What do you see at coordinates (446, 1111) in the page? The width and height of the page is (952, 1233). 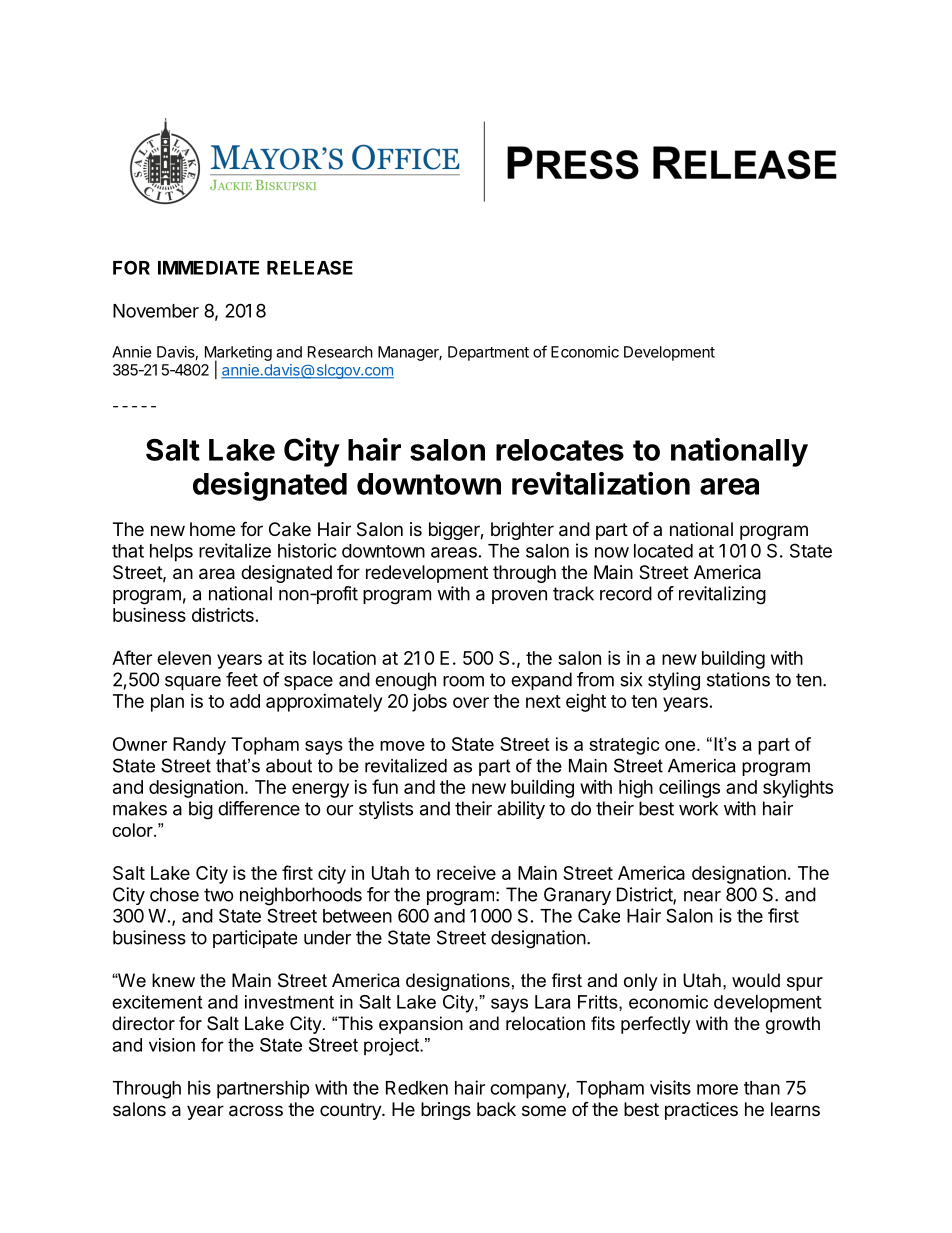 I see `brings` at bounding box center [446, 1111].
